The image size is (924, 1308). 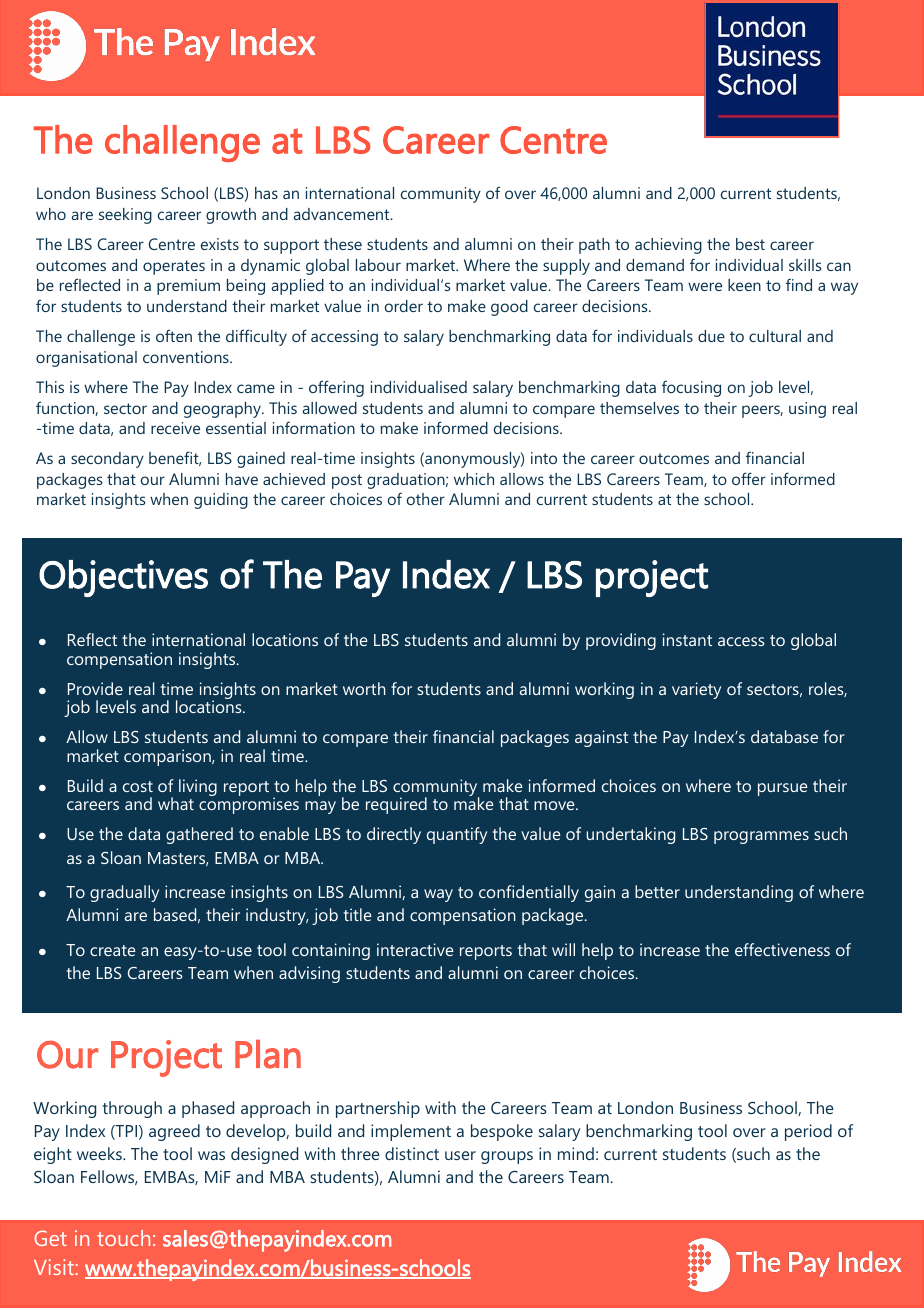 What do you see at coordinates (174, 267) in the page?
I see `operates` at bounding box center [174, 267].
